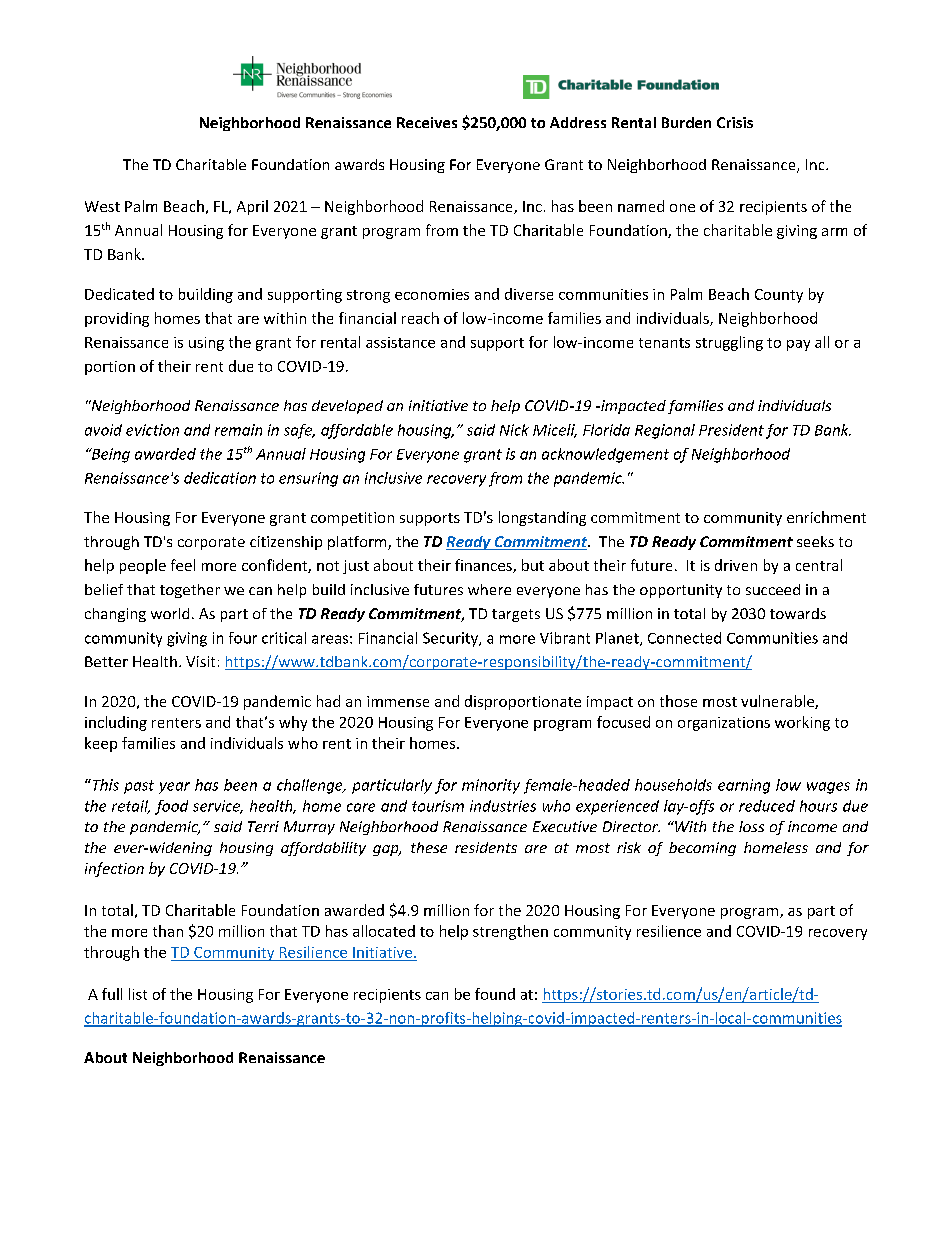  What do you see at coordinates (252, 207) in the screenshot?
I see `April` at bounding box center [252, 207].
